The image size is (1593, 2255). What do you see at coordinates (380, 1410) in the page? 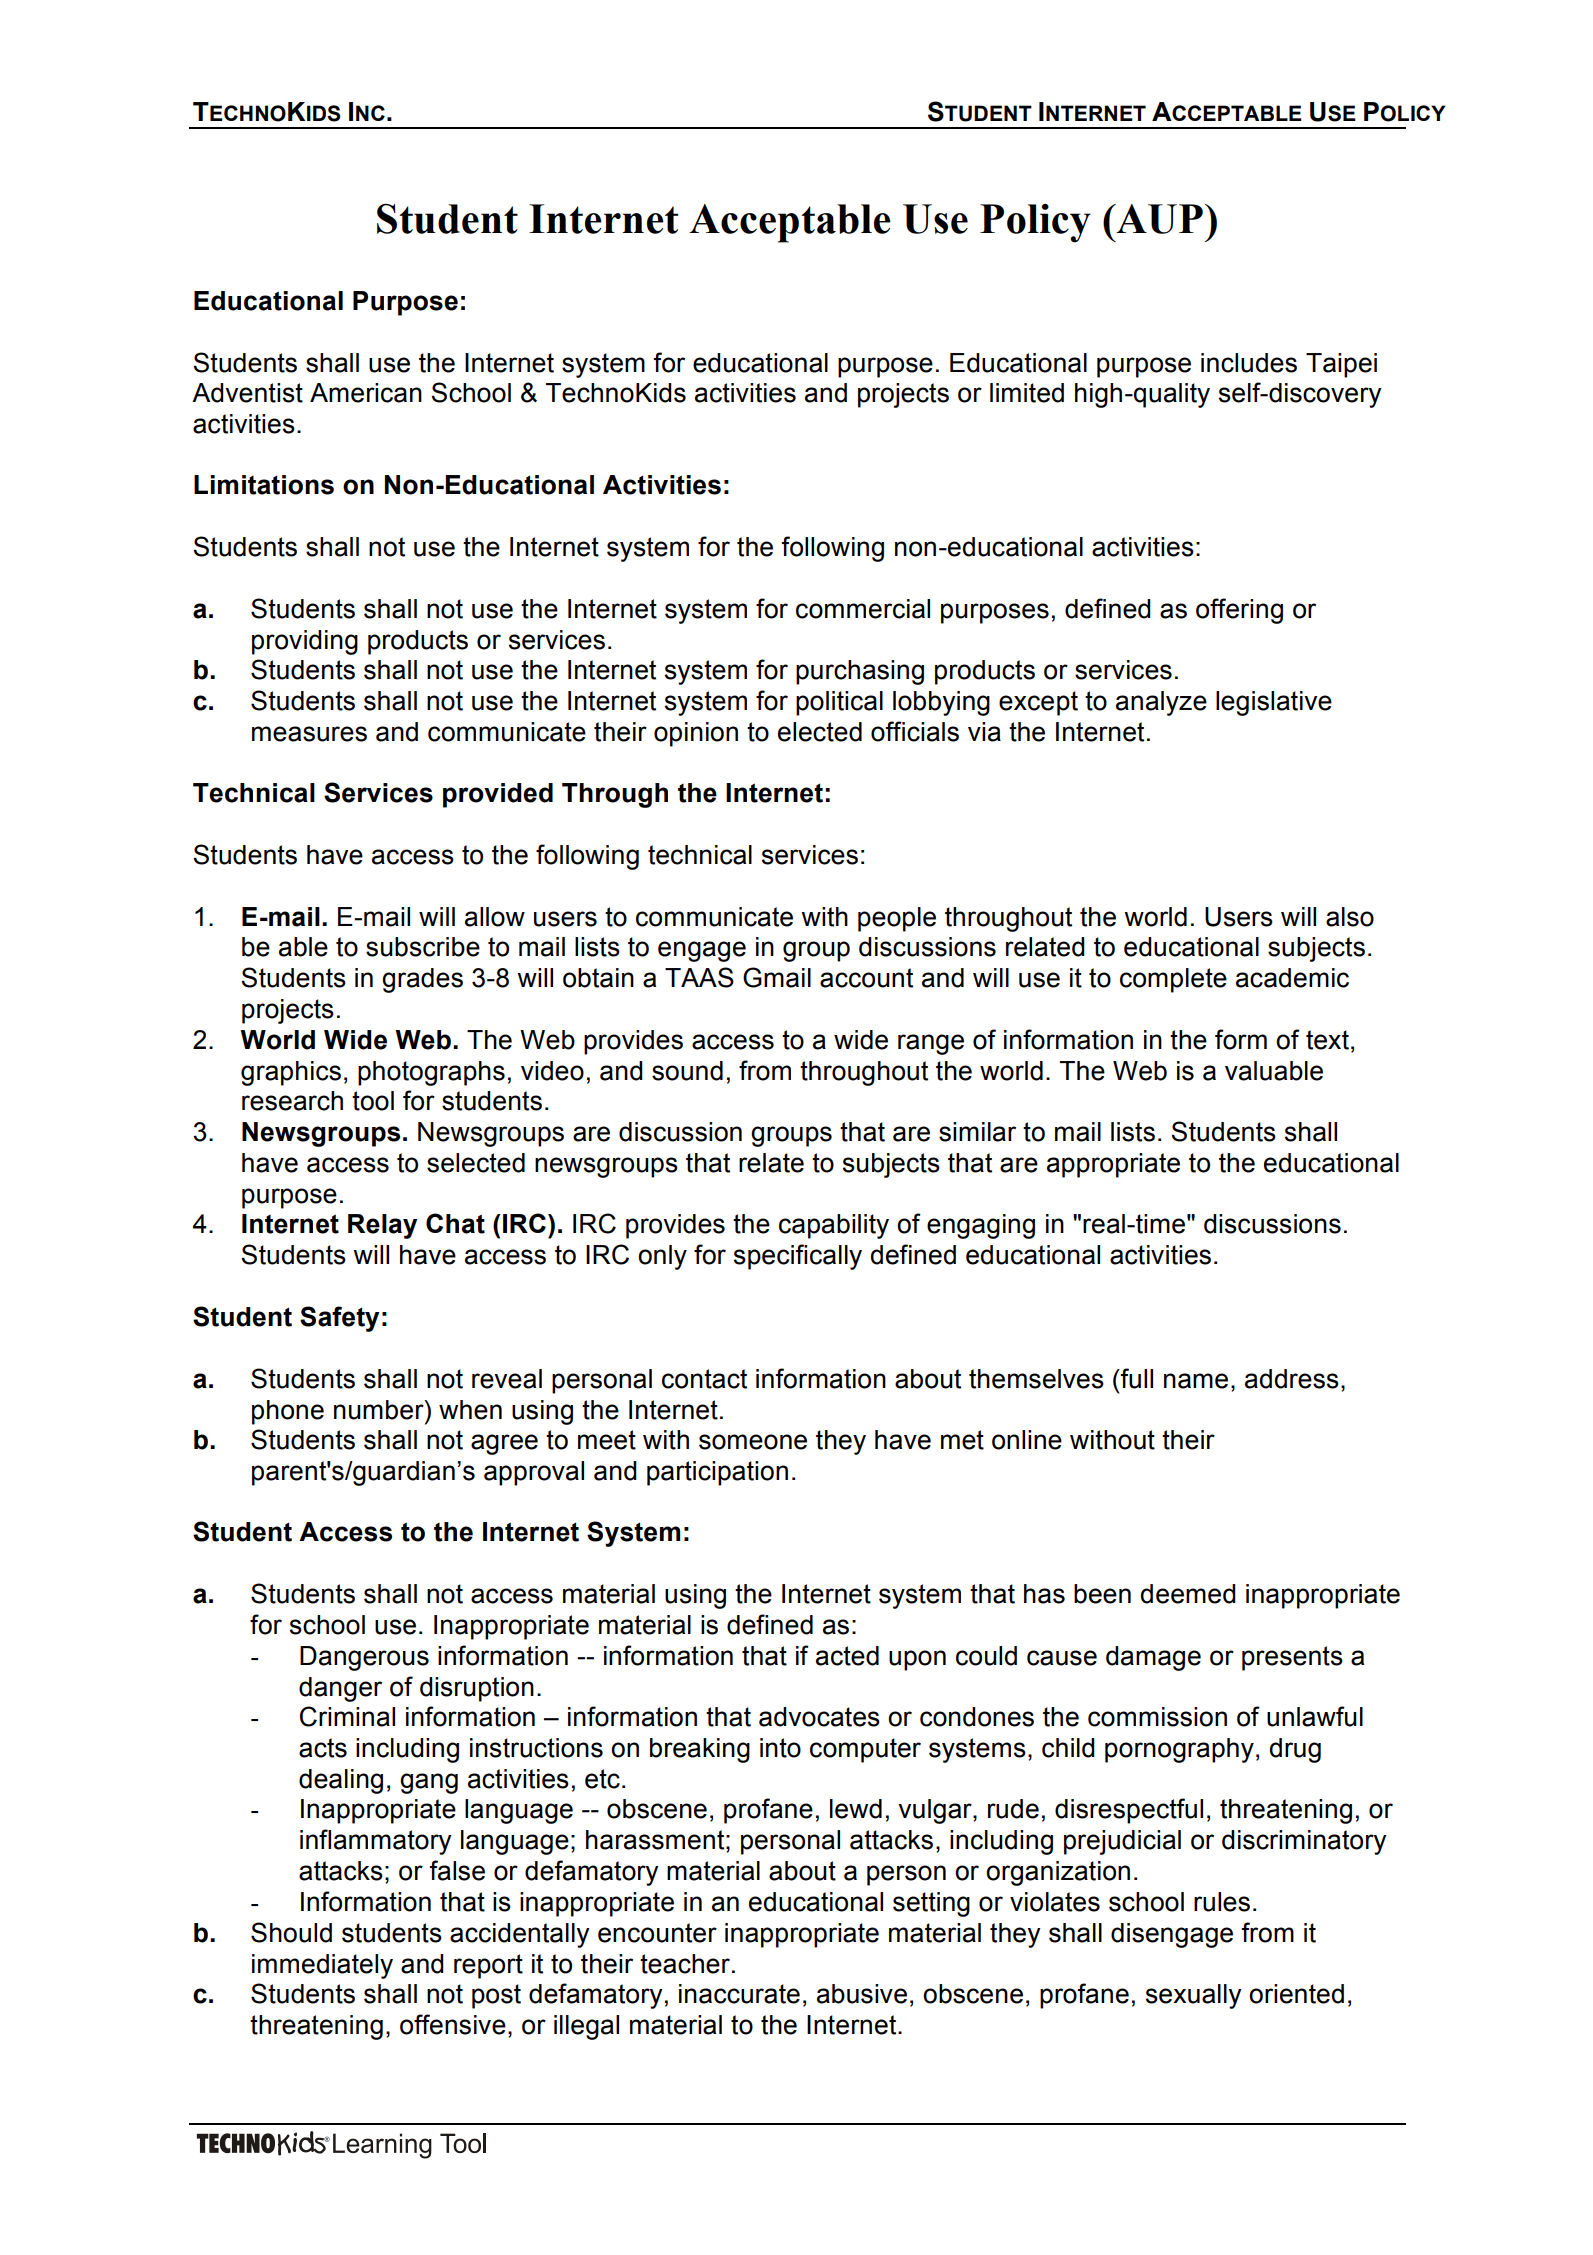
I see `number` at bounding box center [380, 1410].
